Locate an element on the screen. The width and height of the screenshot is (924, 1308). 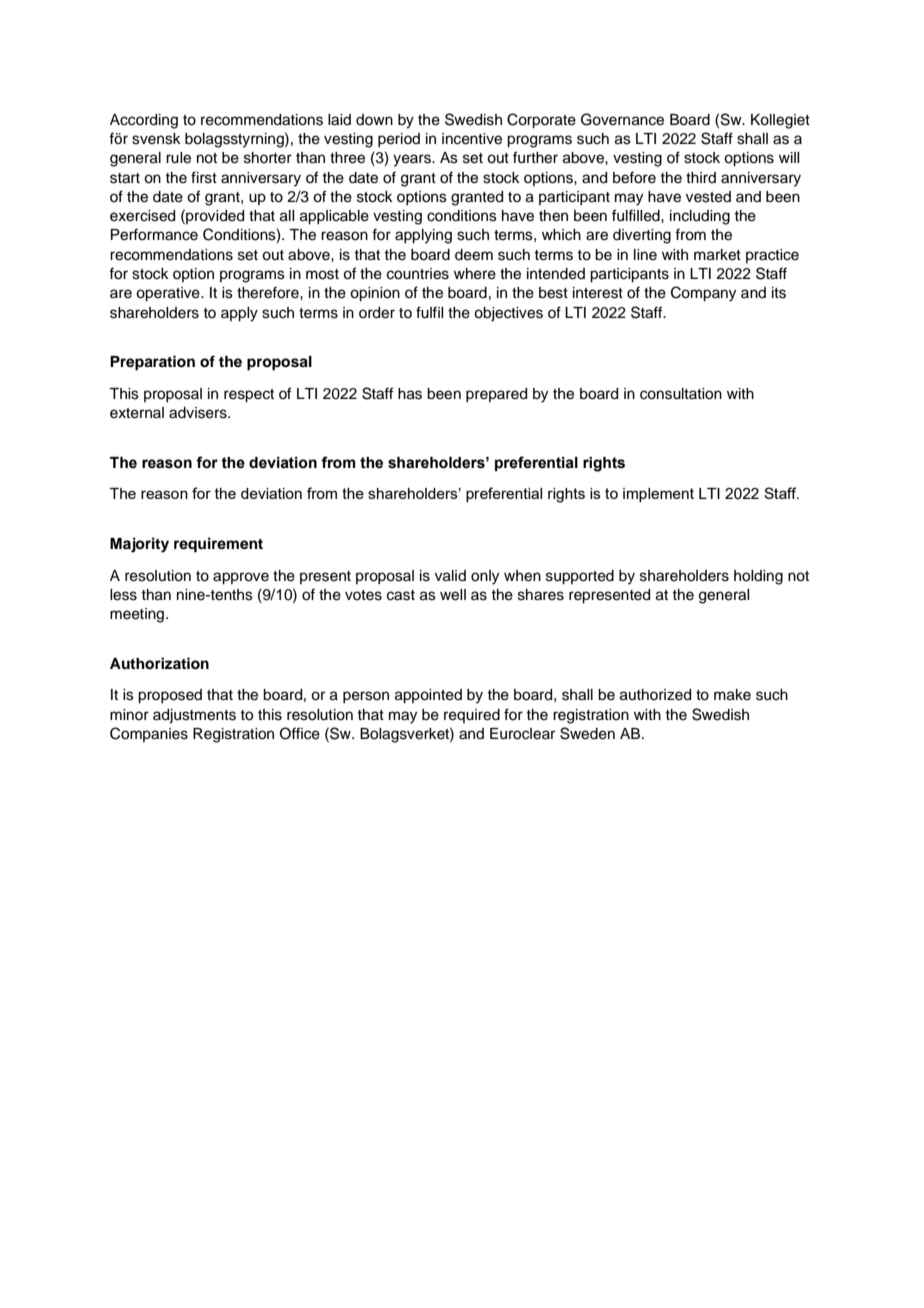
objectives is located at coordinates (508, 314).
